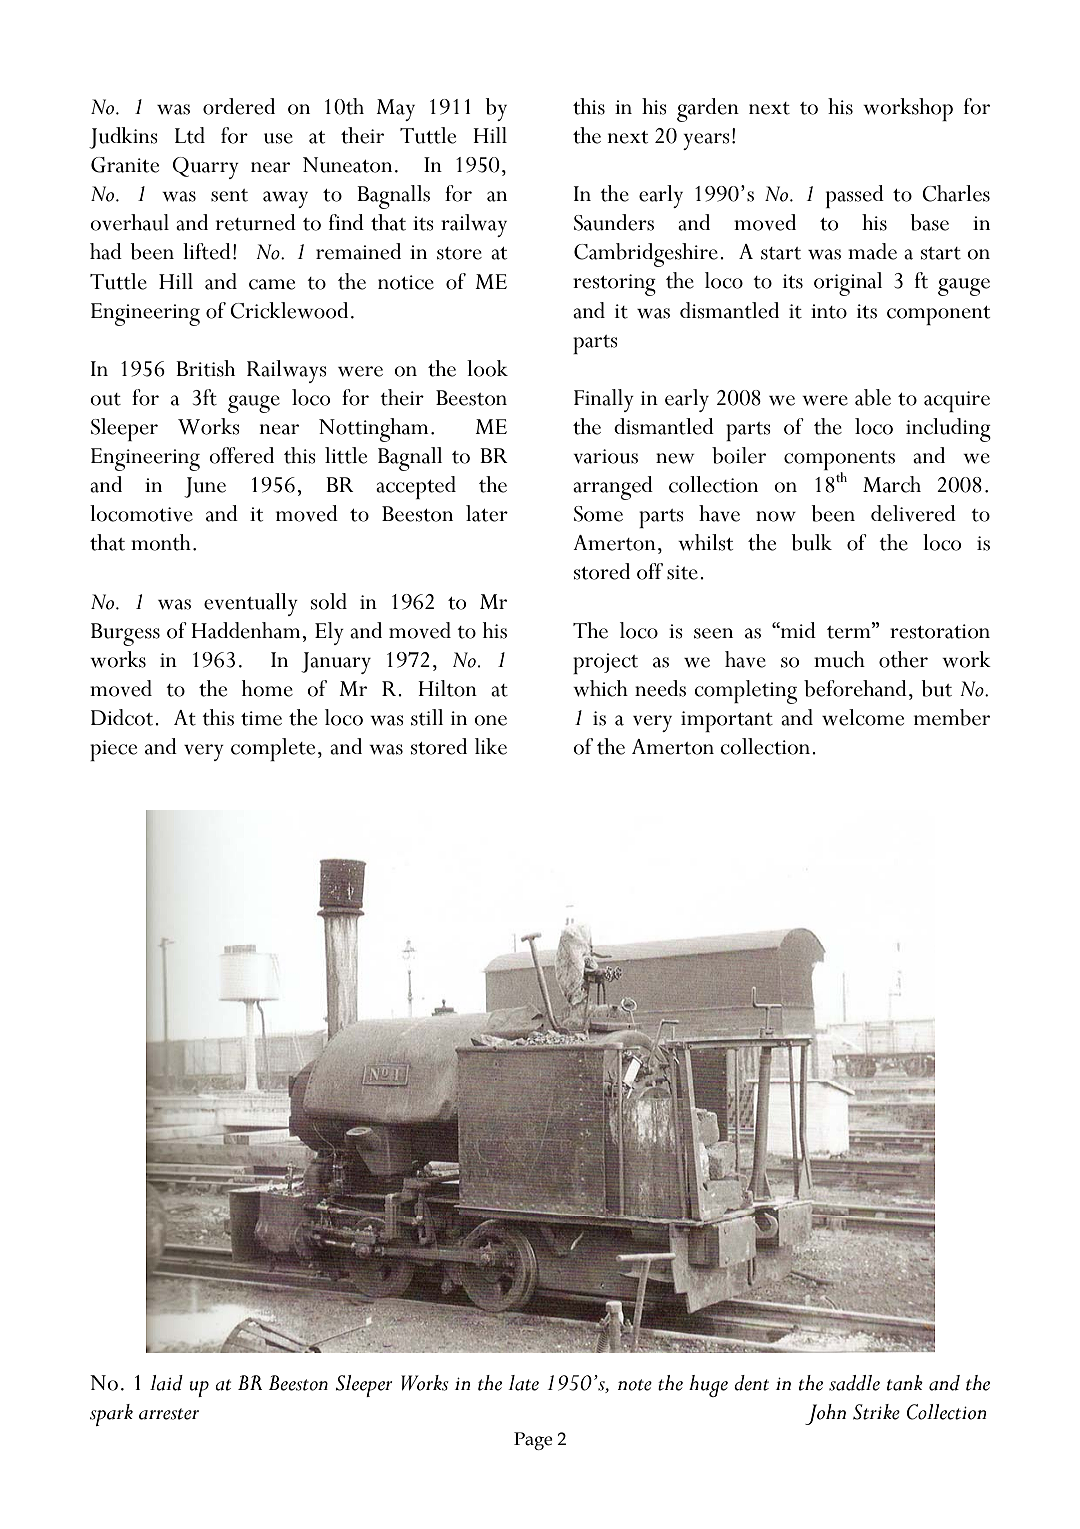 This document has height=1529, width=1080. What do you see at coordinates (635, 1385) in the document?
I see `note` at bounding box center [635, 1385].
